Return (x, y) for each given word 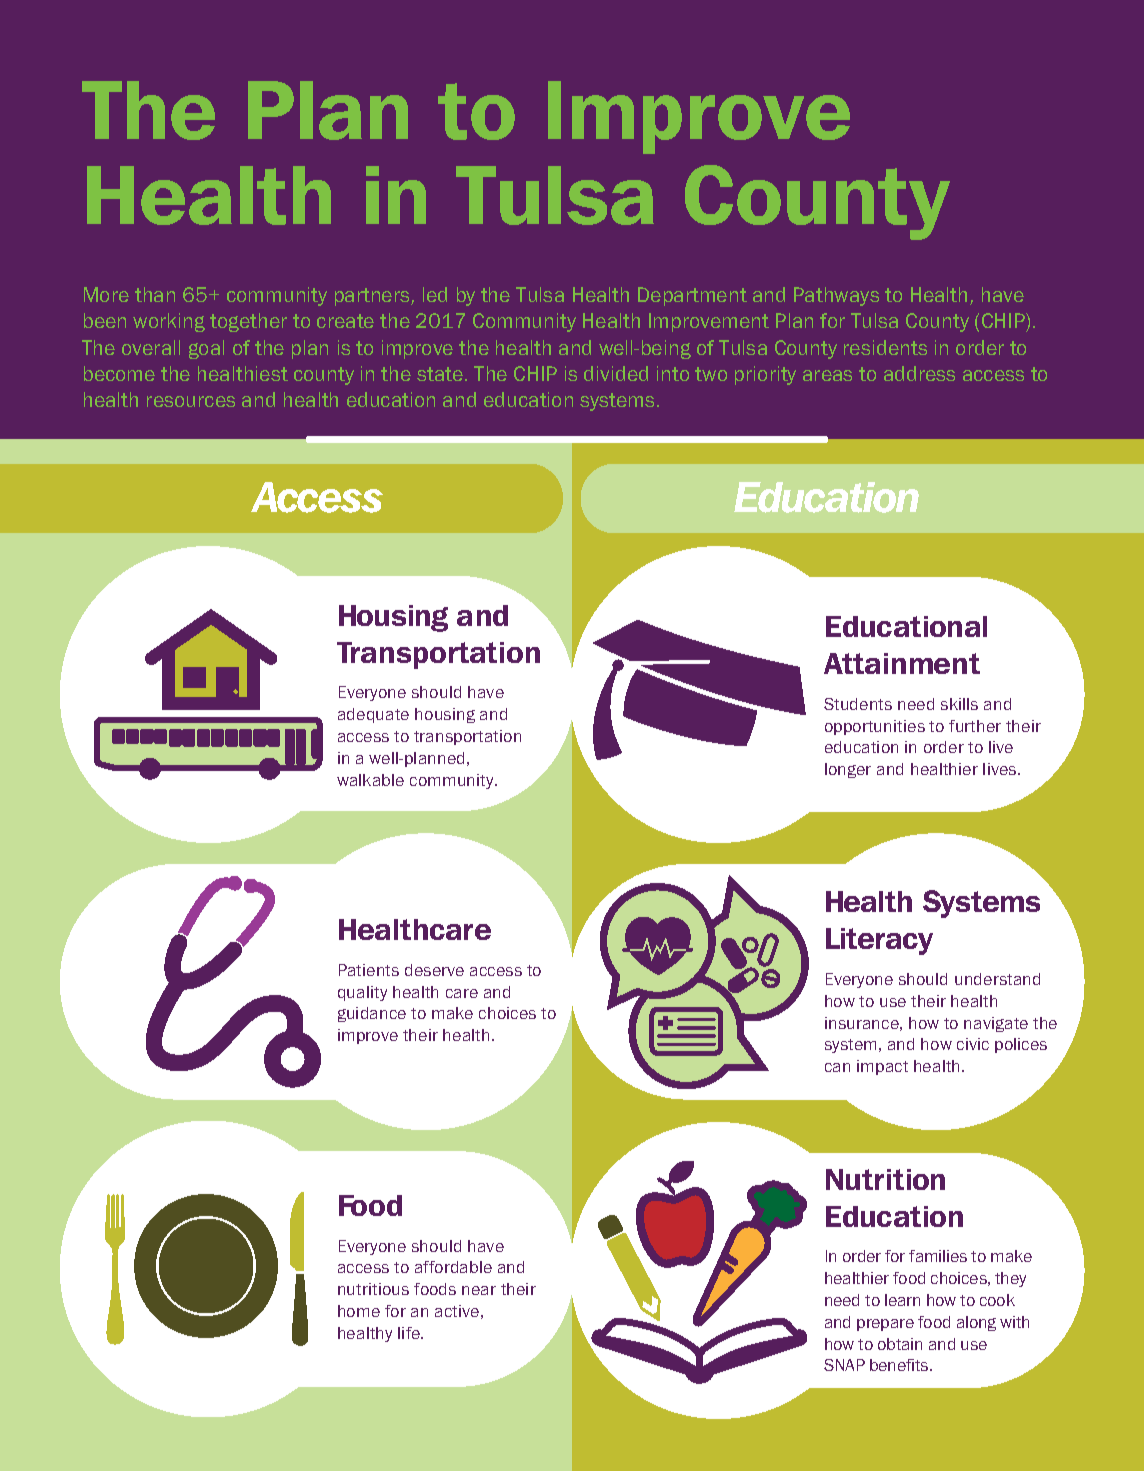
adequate (373, 715)
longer (848, 770)
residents (885, 347)
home (359, 1311)
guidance (372, 1014)
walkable (370, 780)
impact (882, 1067)
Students (858, 704)
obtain (900, 1344)
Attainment (902, 663)
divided (616, 373)
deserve (434, 970)
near (479, 1290)
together (248, 322)
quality (362, 993)
